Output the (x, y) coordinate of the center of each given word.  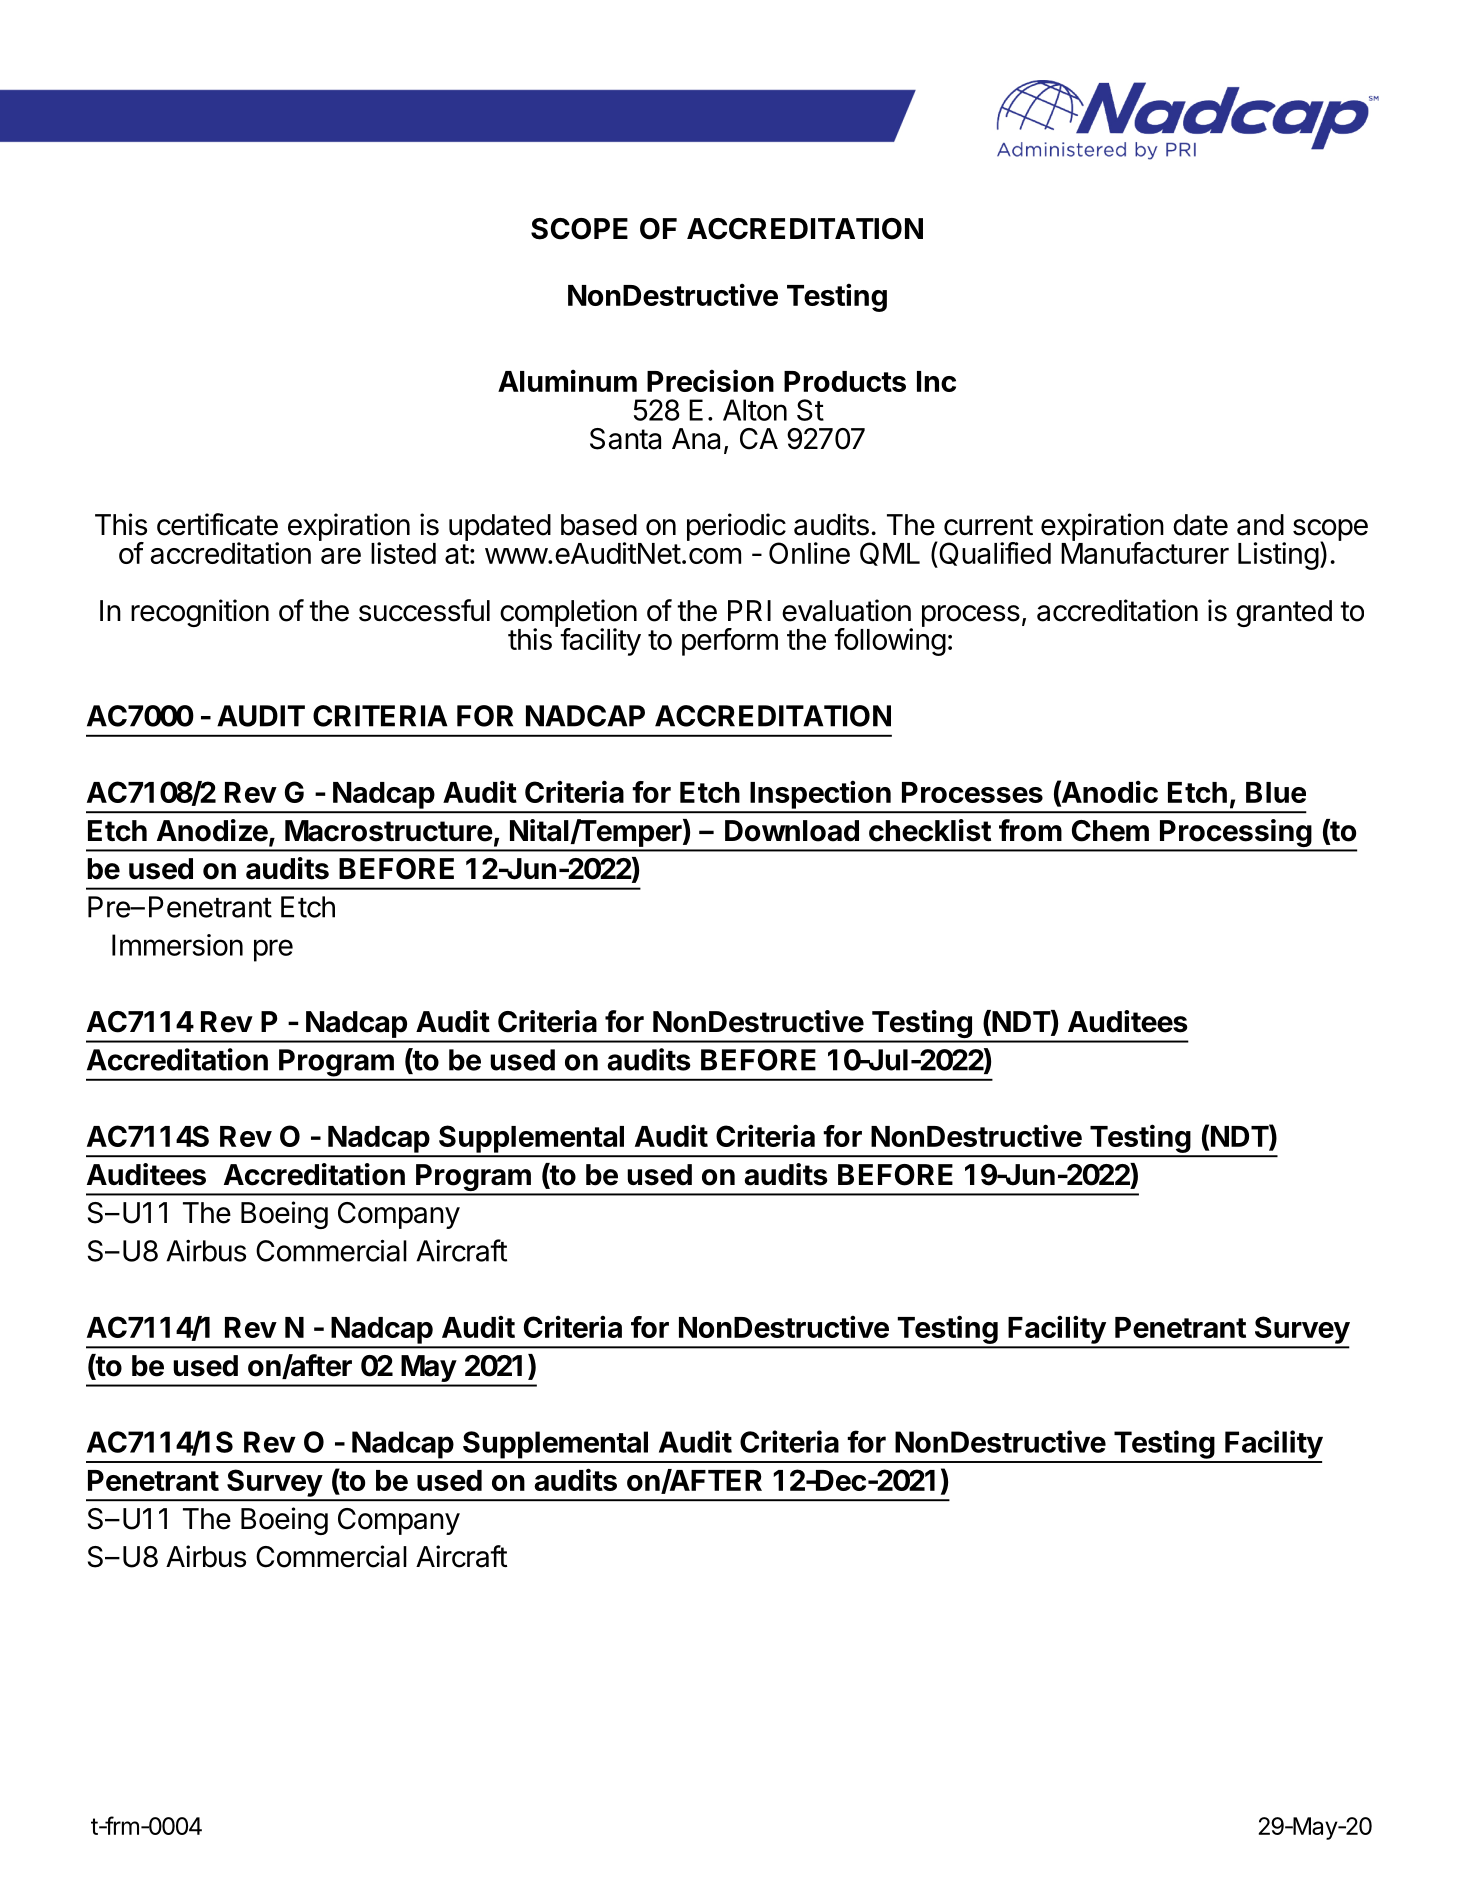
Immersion (177, 945)
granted (1284, 613)
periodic (736, 528)
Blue (1276, 792)
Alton (755, 410)
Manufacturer (1145, 552)
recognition (200, 613)
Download (792, 831)
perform (730, 642)
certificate (217, 524)
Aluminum (567, 380)
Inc (936, 381)
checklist (930, 830)
